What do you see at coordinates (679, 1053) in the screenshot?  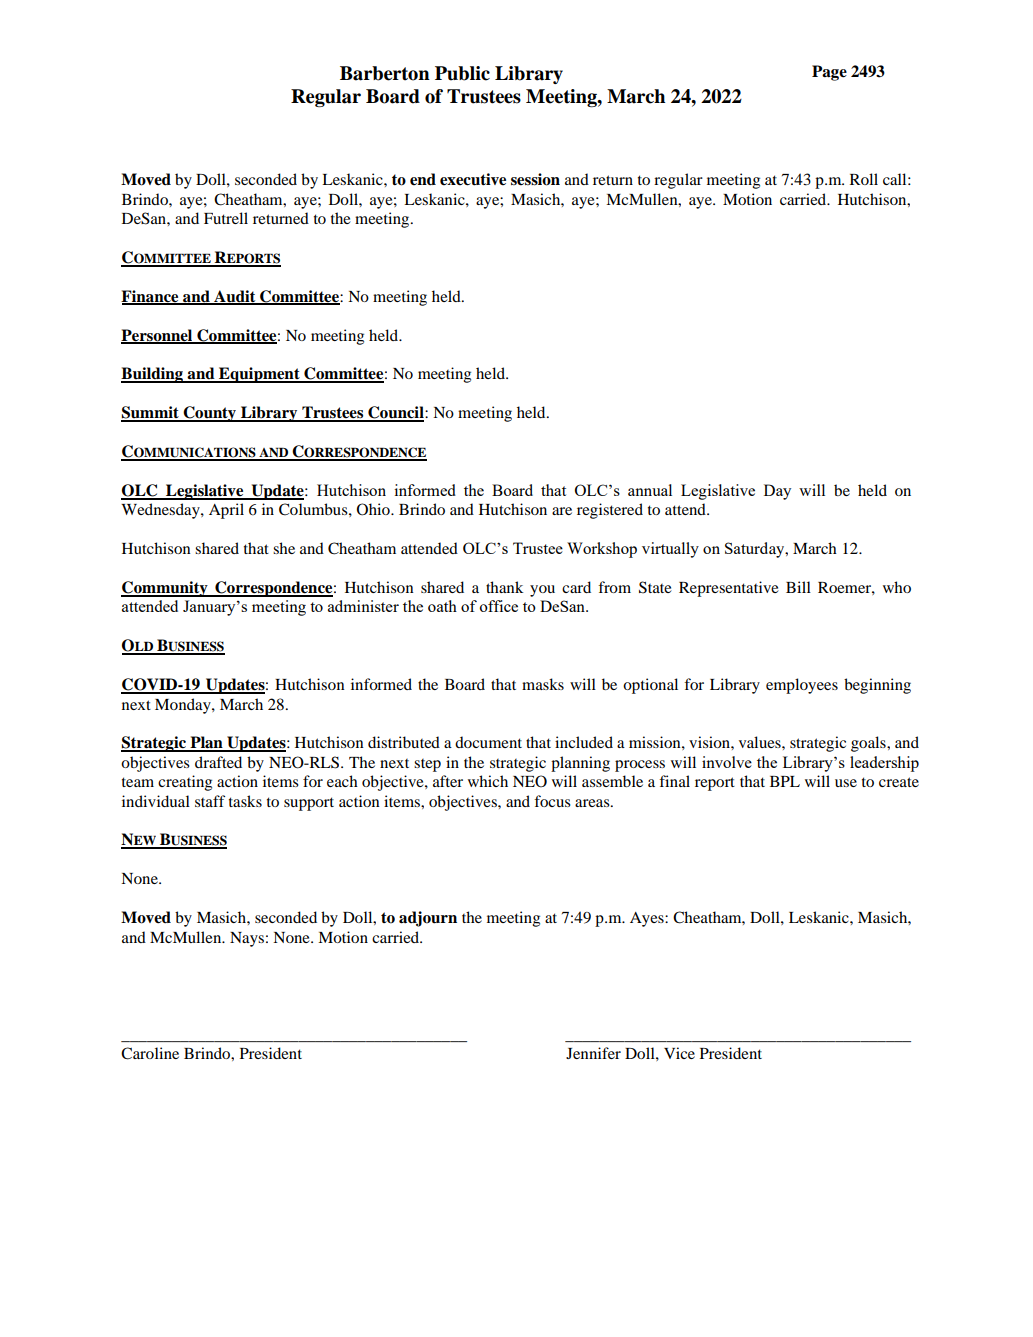 I see `Vice` at bounding box center [679, 1053].
